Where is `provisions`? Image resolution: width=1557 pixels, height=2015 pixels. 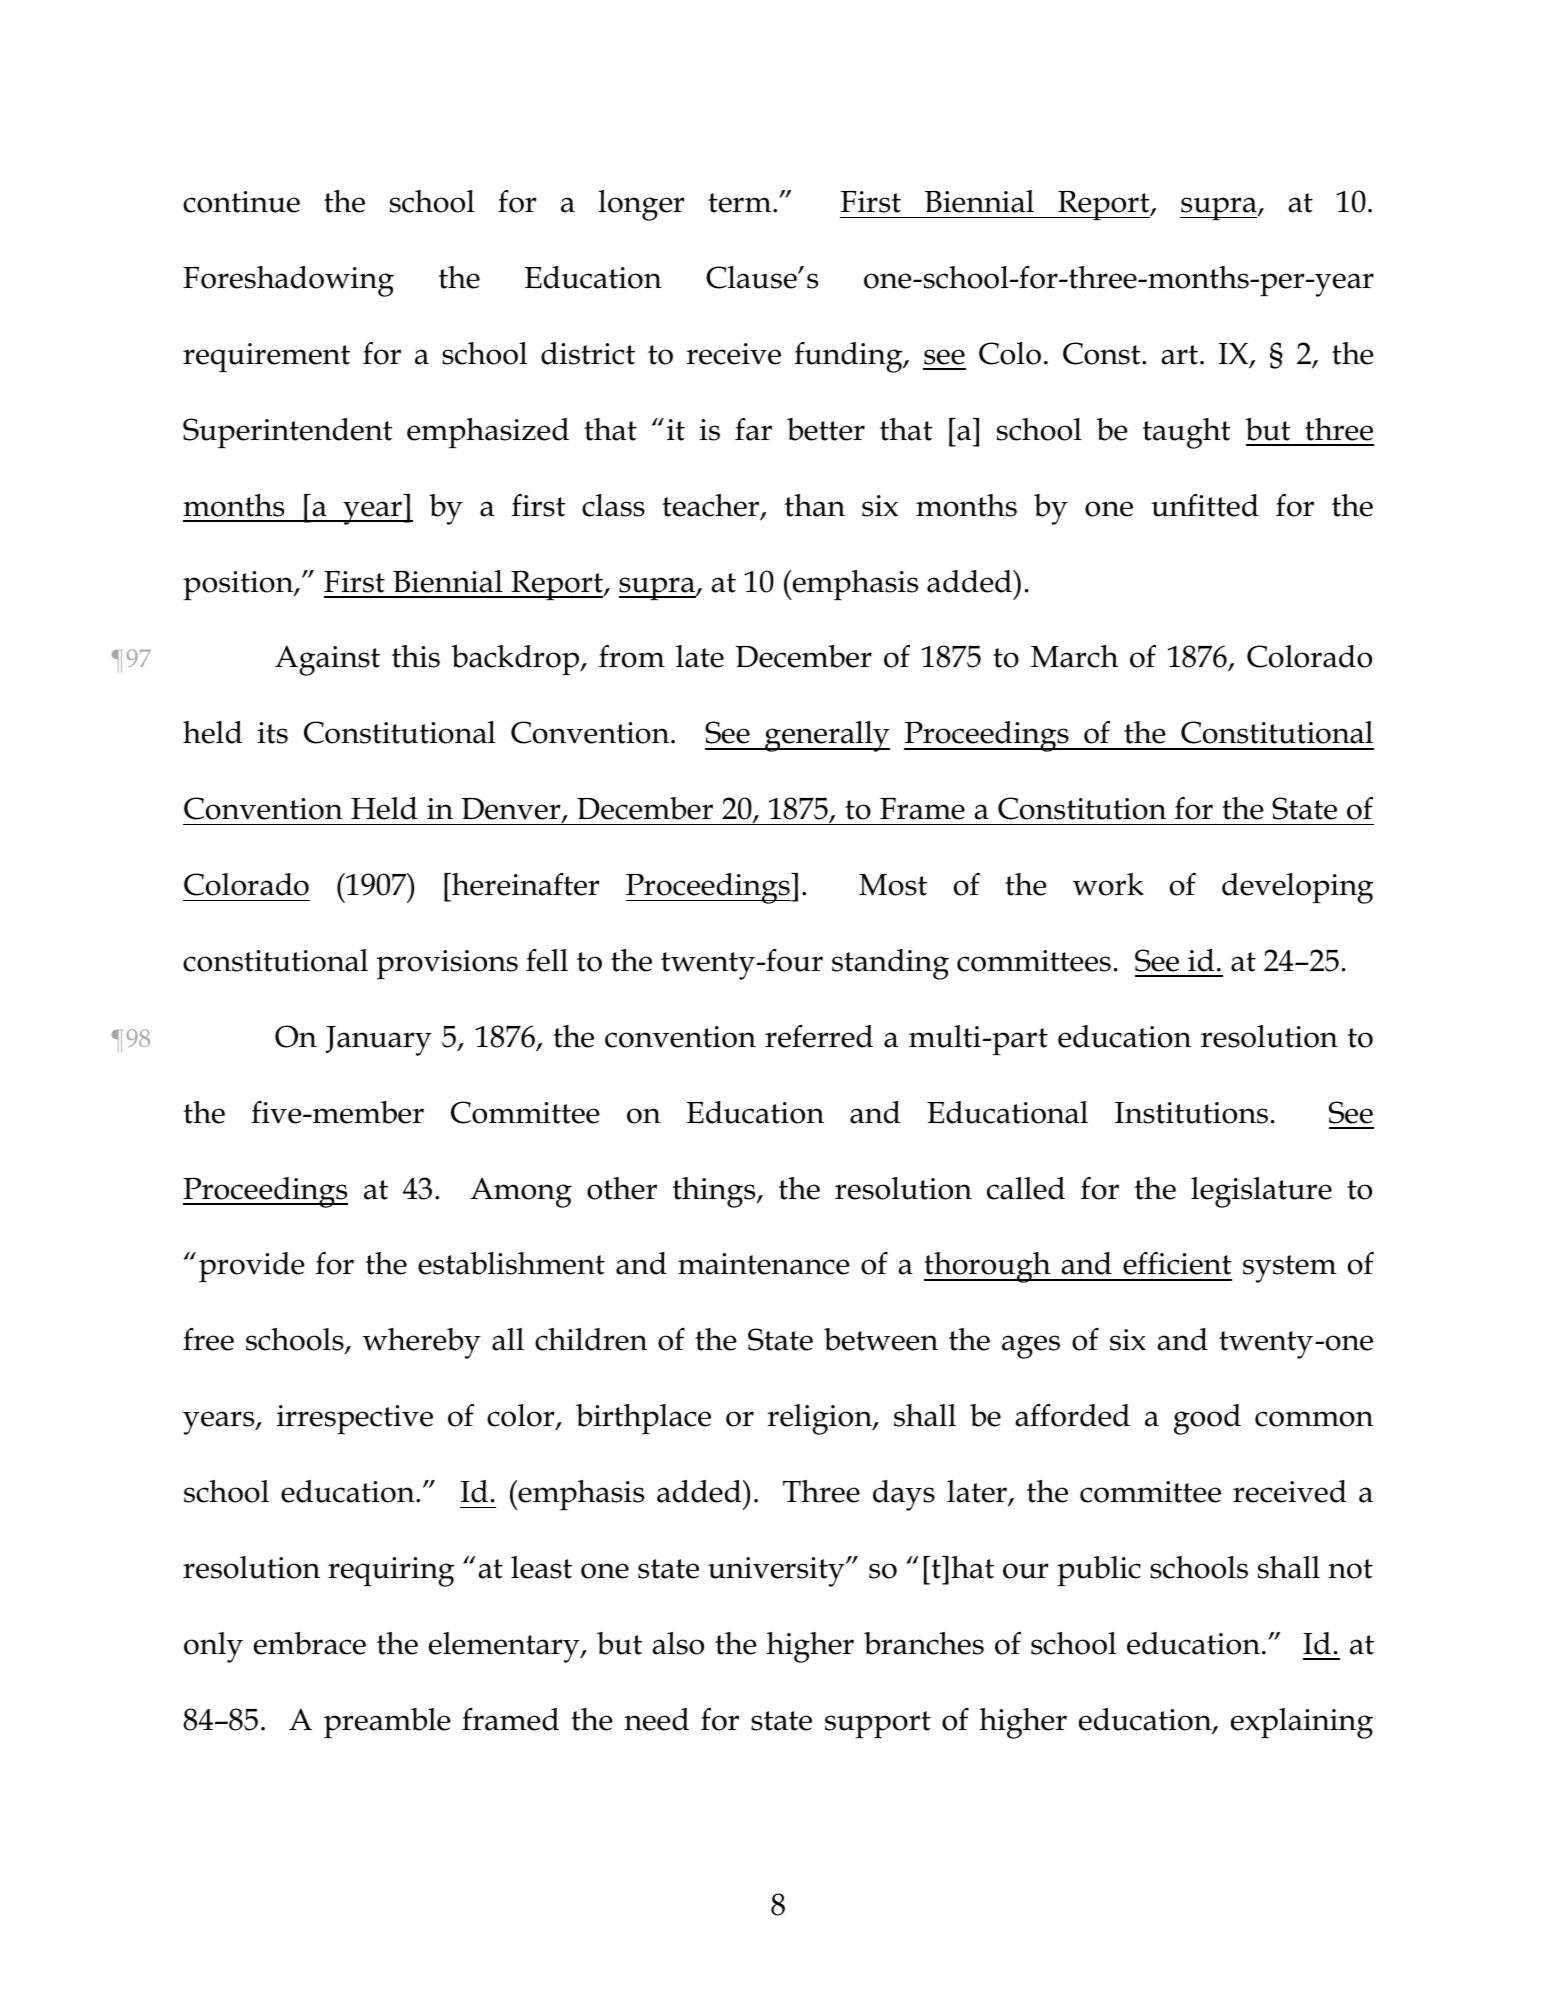 provisions is located at coordinates (447, 965).
